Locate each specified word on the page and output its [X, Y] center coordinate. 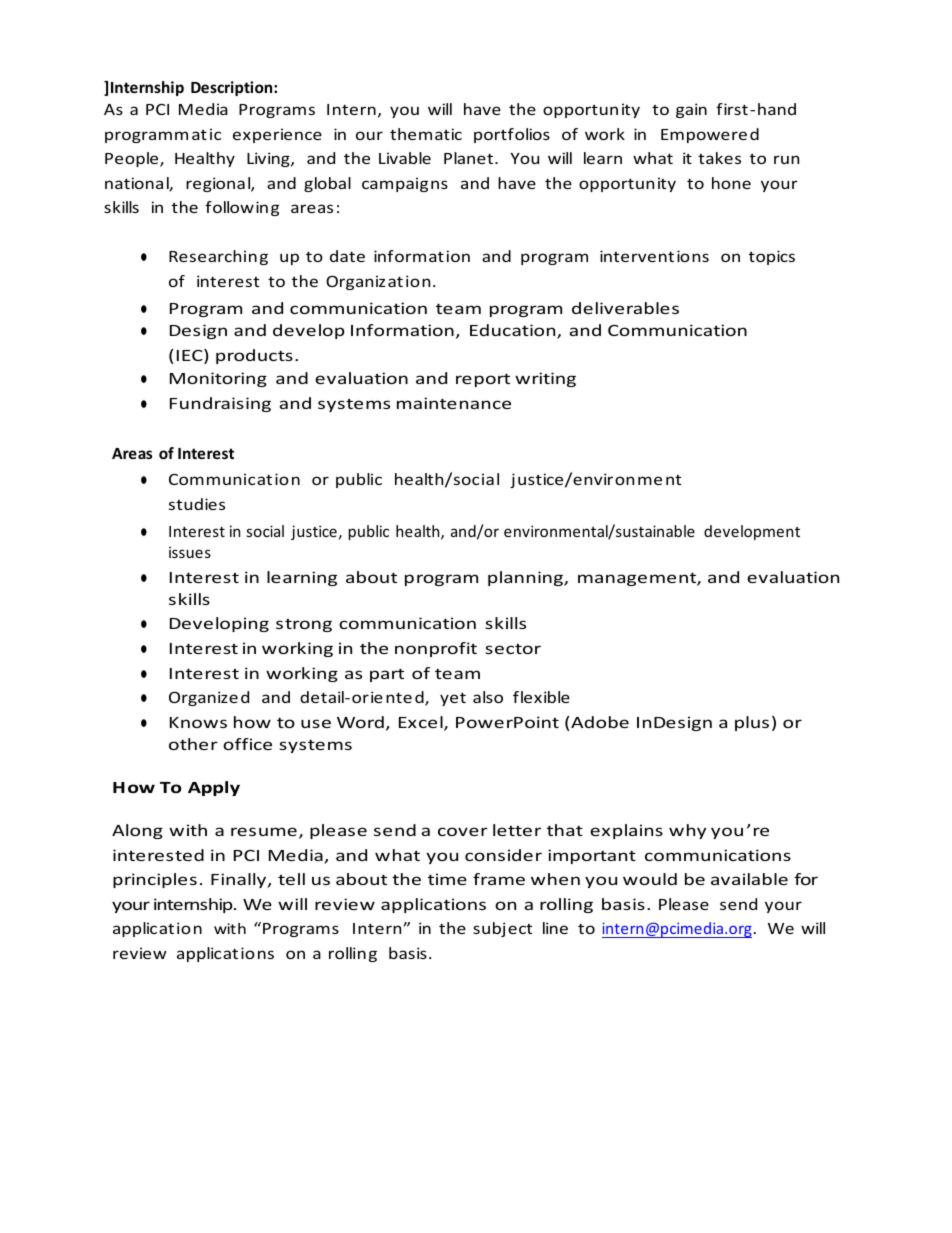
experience [277, 135]
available [749, 879]
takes [719, 158]
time [447, 879]
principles [155, 880]
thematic [426, 134]
